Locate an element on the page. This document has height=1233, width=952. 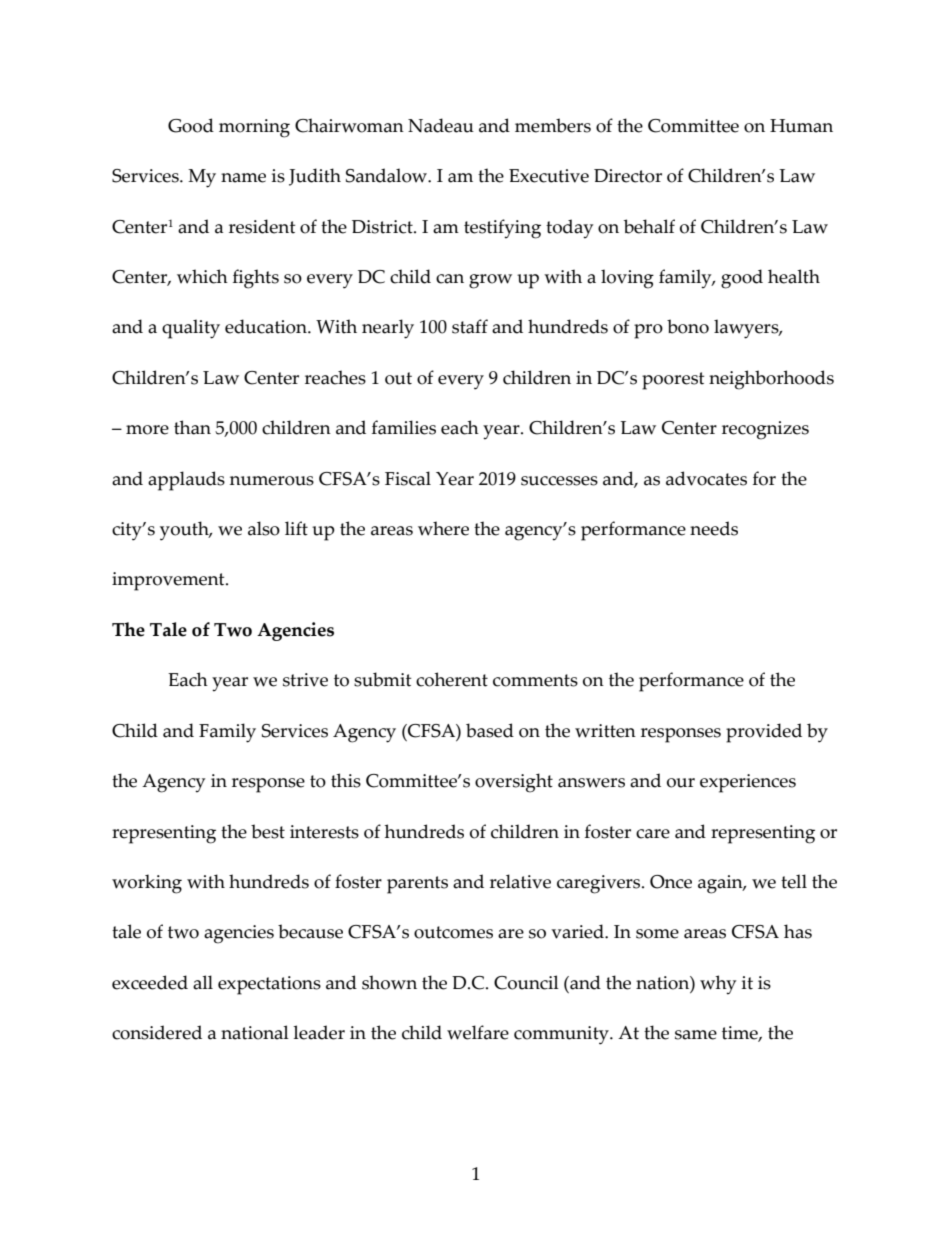
welfare is located at coordinates (478, 1032).
